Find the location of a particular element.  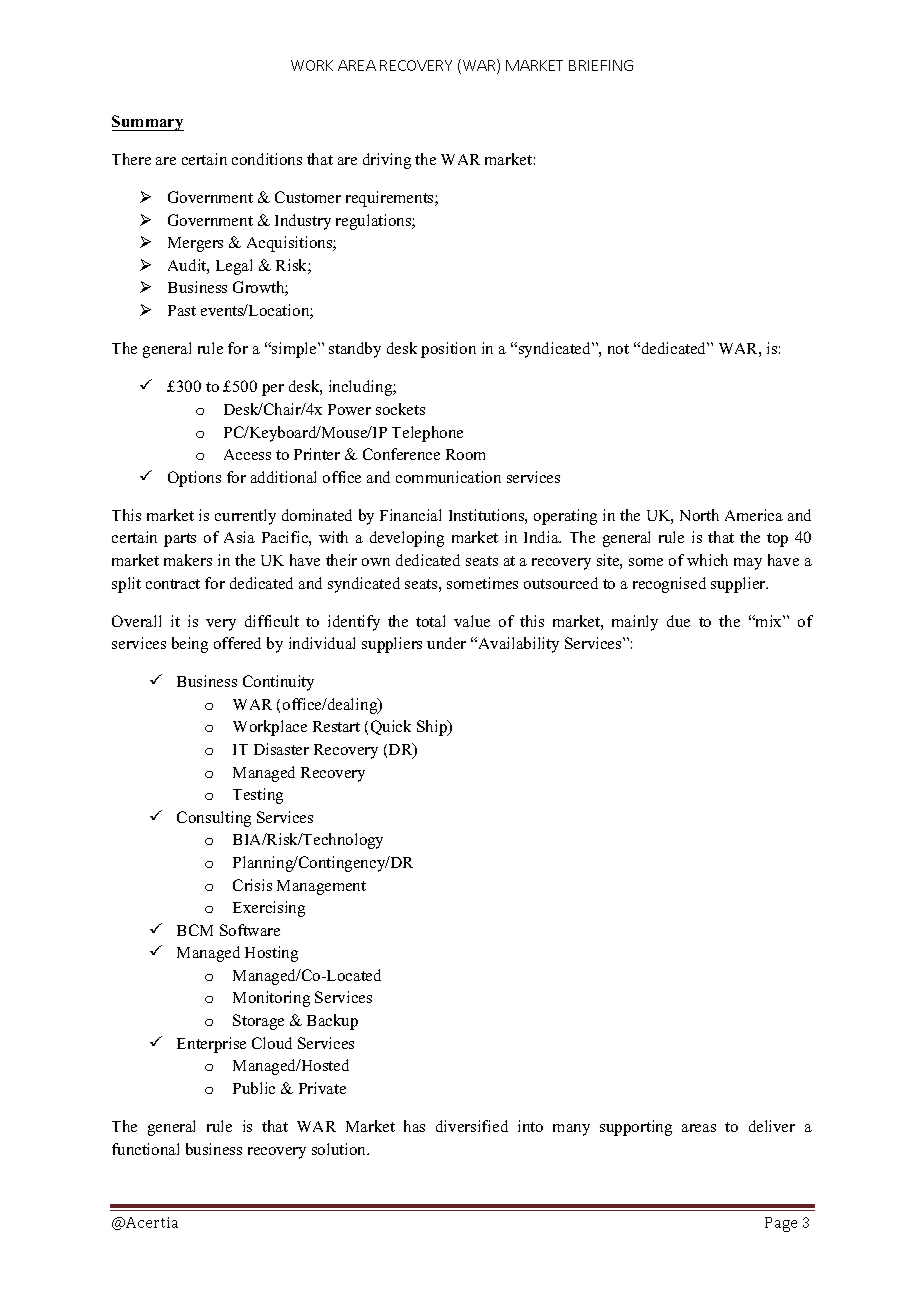

BRIEFING is located at coordinates (601, 65).
